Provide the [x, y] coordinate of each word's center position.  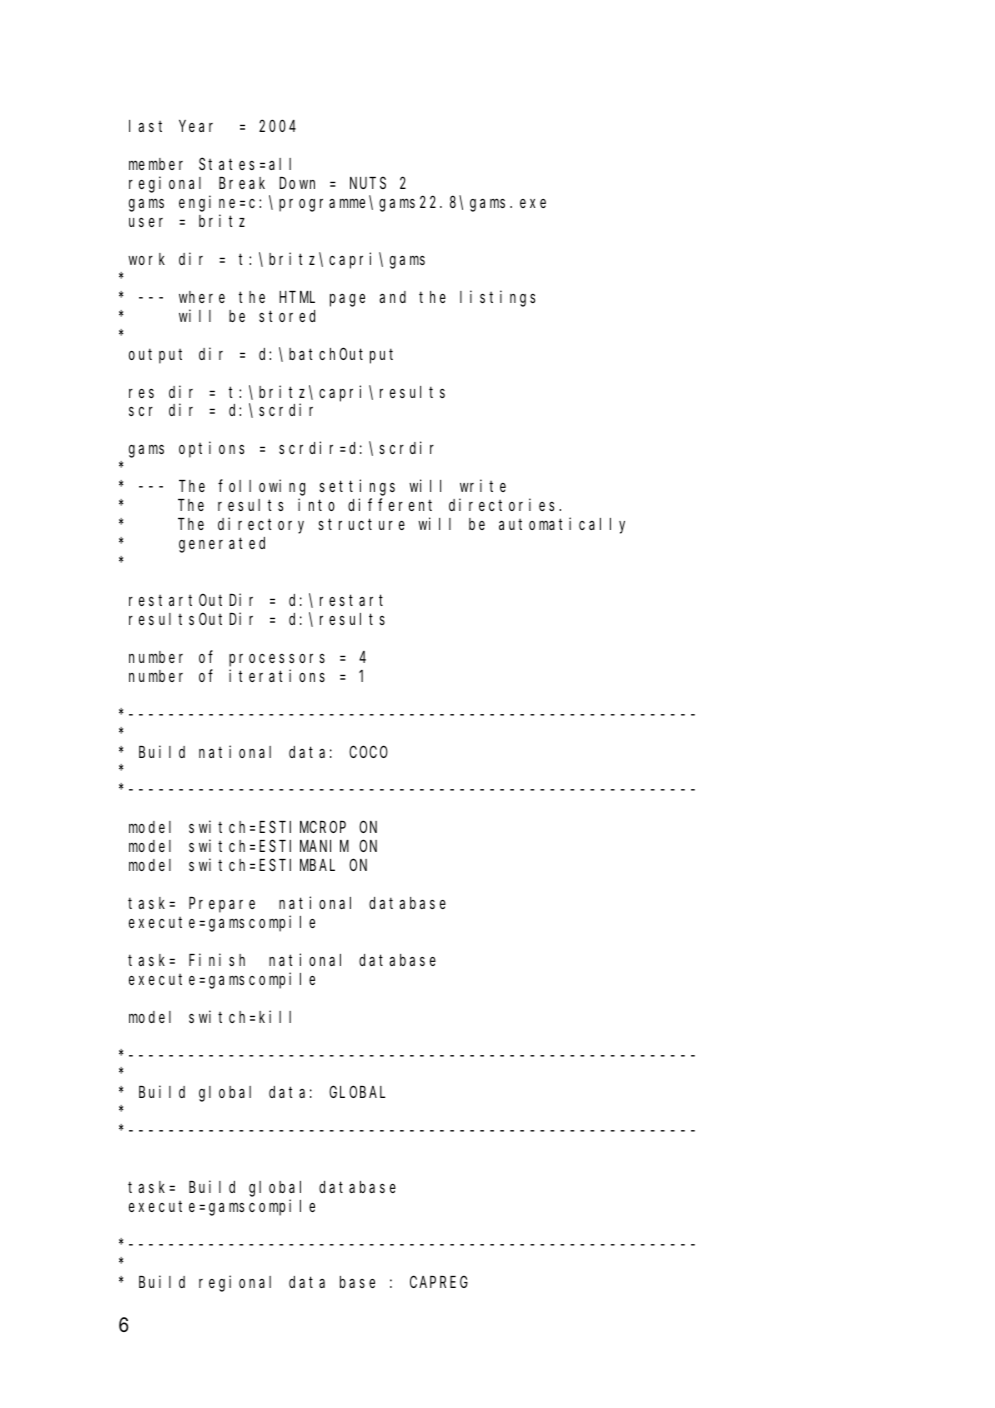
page [347, 300]
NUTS [368, 183]
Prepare [222, 905]
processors [277, 660]
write [483, 485]
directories [504, 504]
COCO [368, 752]
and [392, 297]
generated [222, 545]
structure [361, 524]
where [202, 297]
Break [242, 183]
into [316, 504]
